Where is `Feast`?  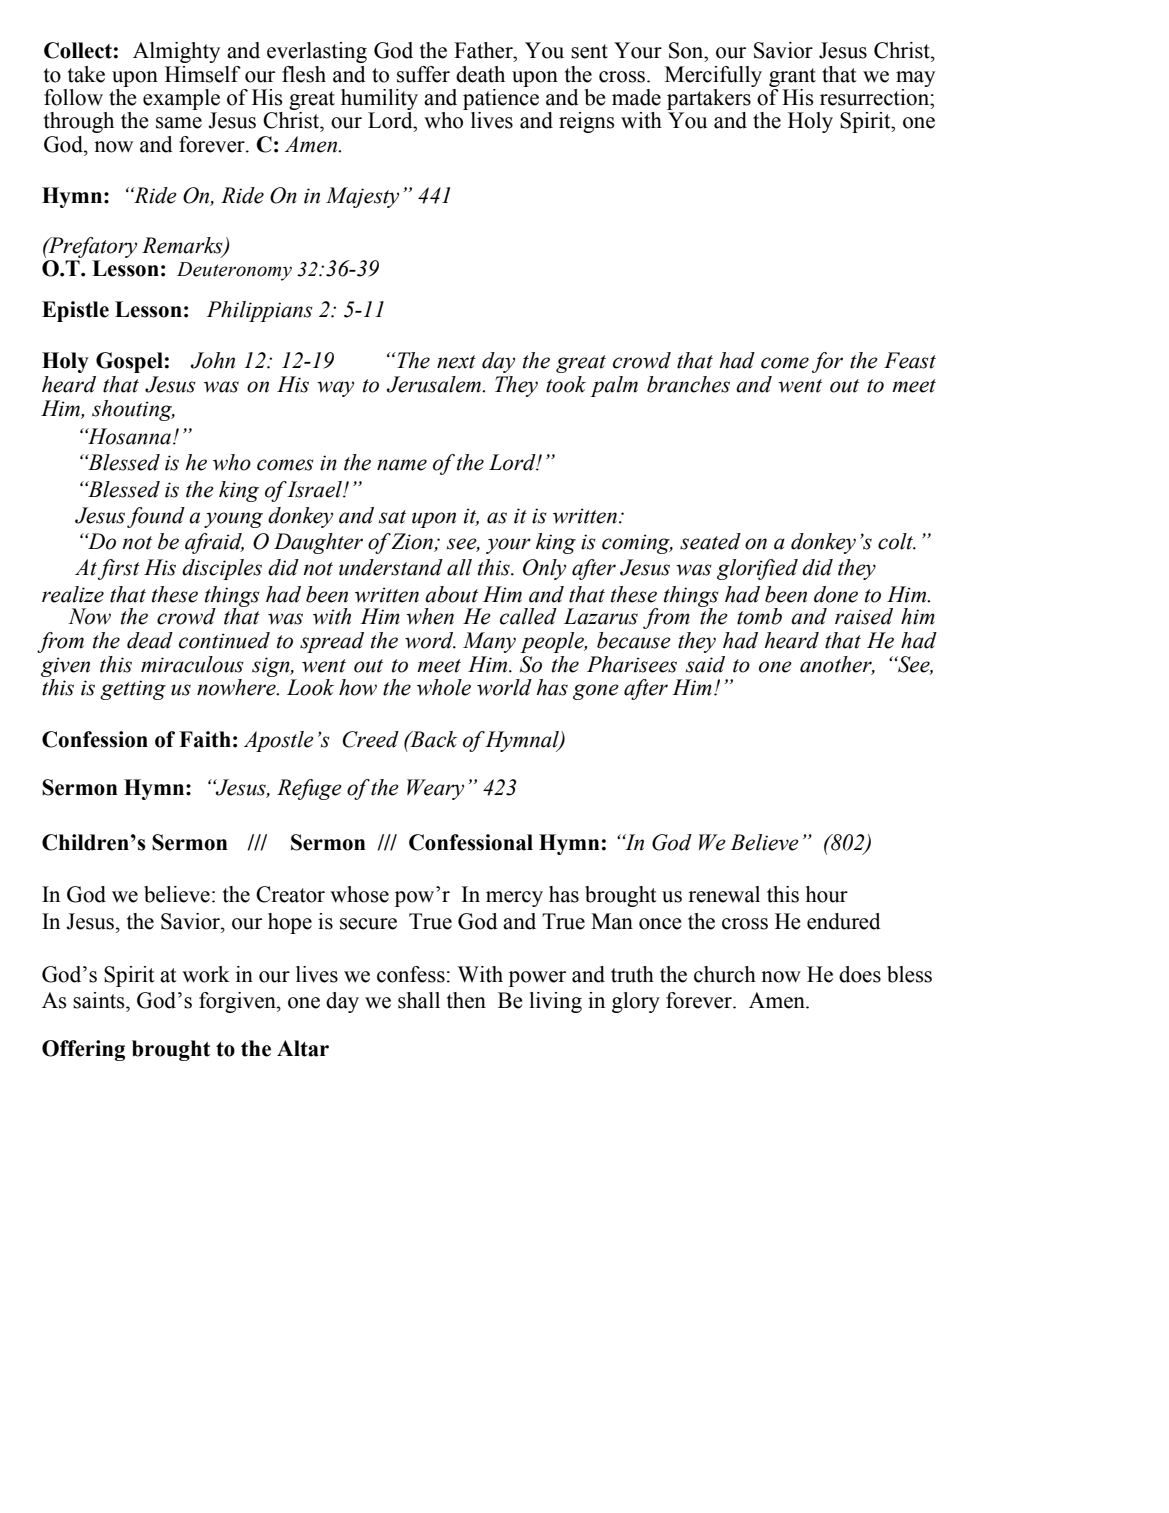 Feast is located at coordinates (910, 360).
